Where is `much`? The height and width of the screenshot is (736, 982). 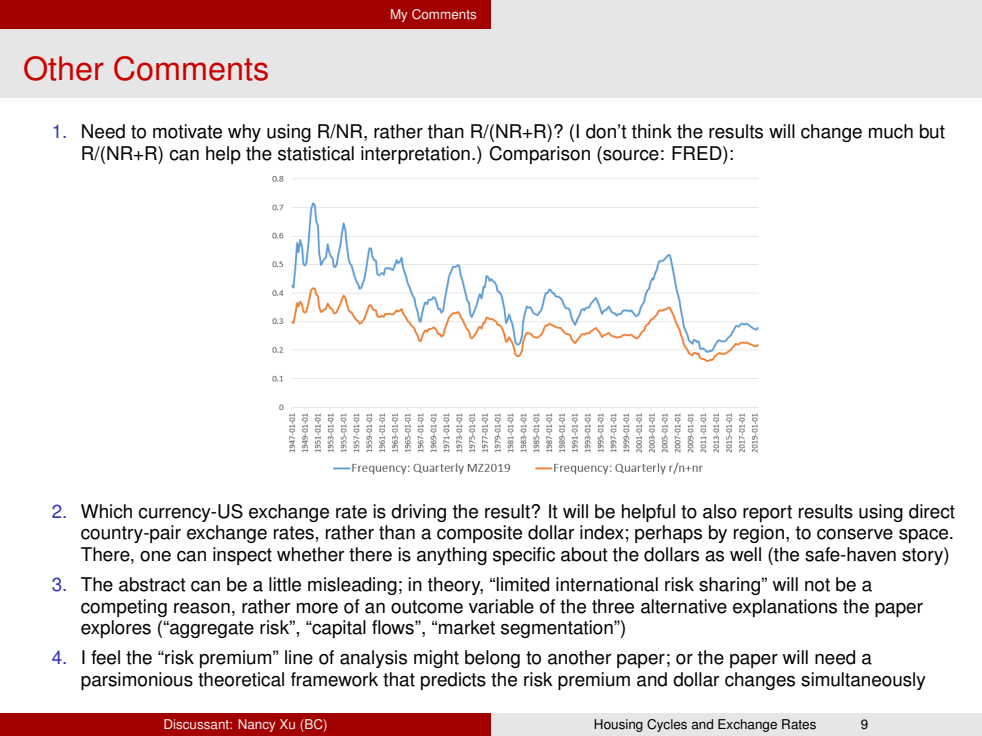 much is located at coordinates (891, 131).
